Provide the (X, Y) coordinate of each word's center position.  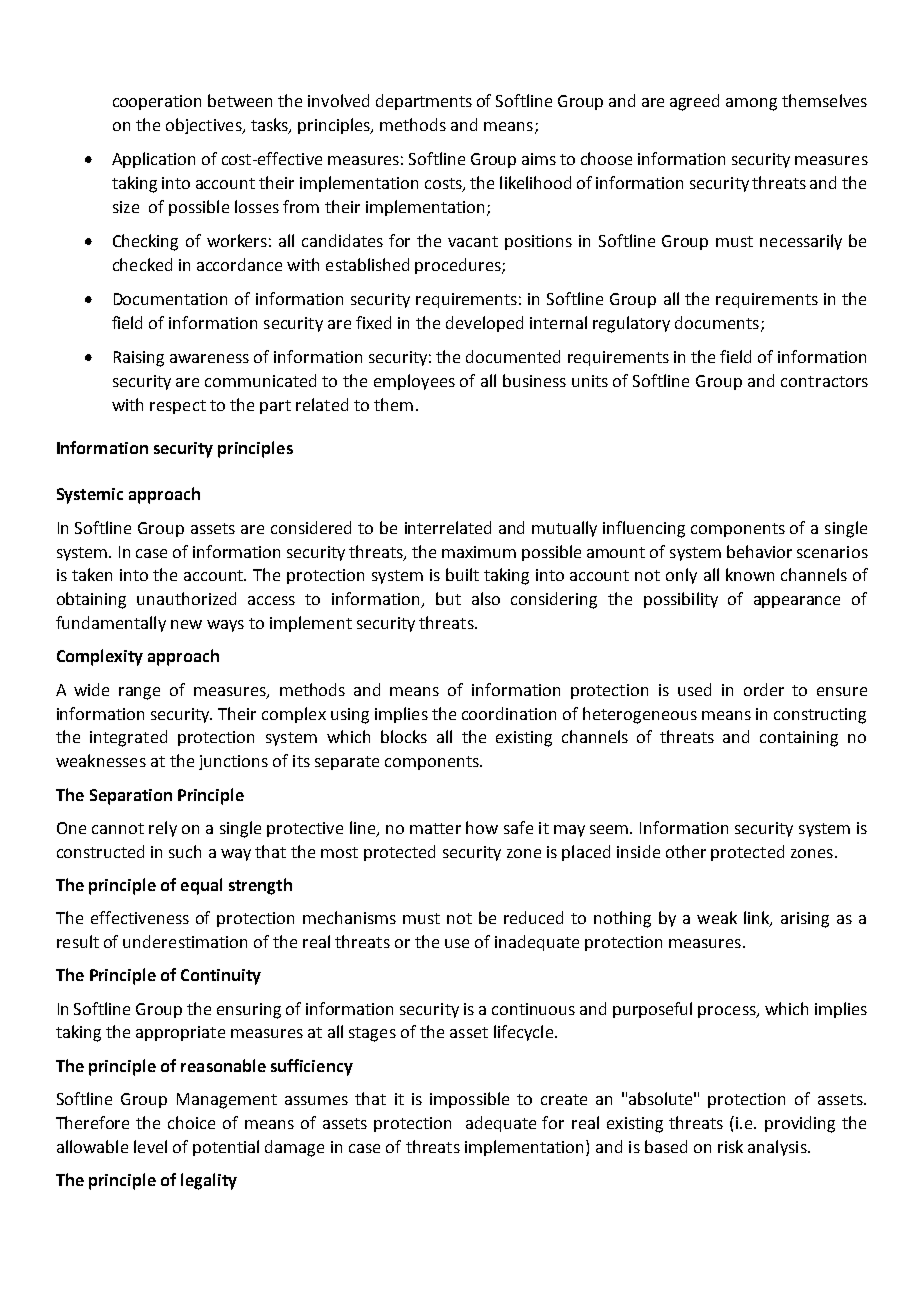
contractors (824, 381)
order (764, 689)
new (186, 624)
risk (730, 1146)
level (150, 1146)
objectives (205, 126)
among (751, 104)
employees (414, 382)
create (564, 1099)
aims (539, 159)
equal (201, 886)
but (448, 598)
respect (178, 407)
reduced (533, 917)
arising (805, 920)
